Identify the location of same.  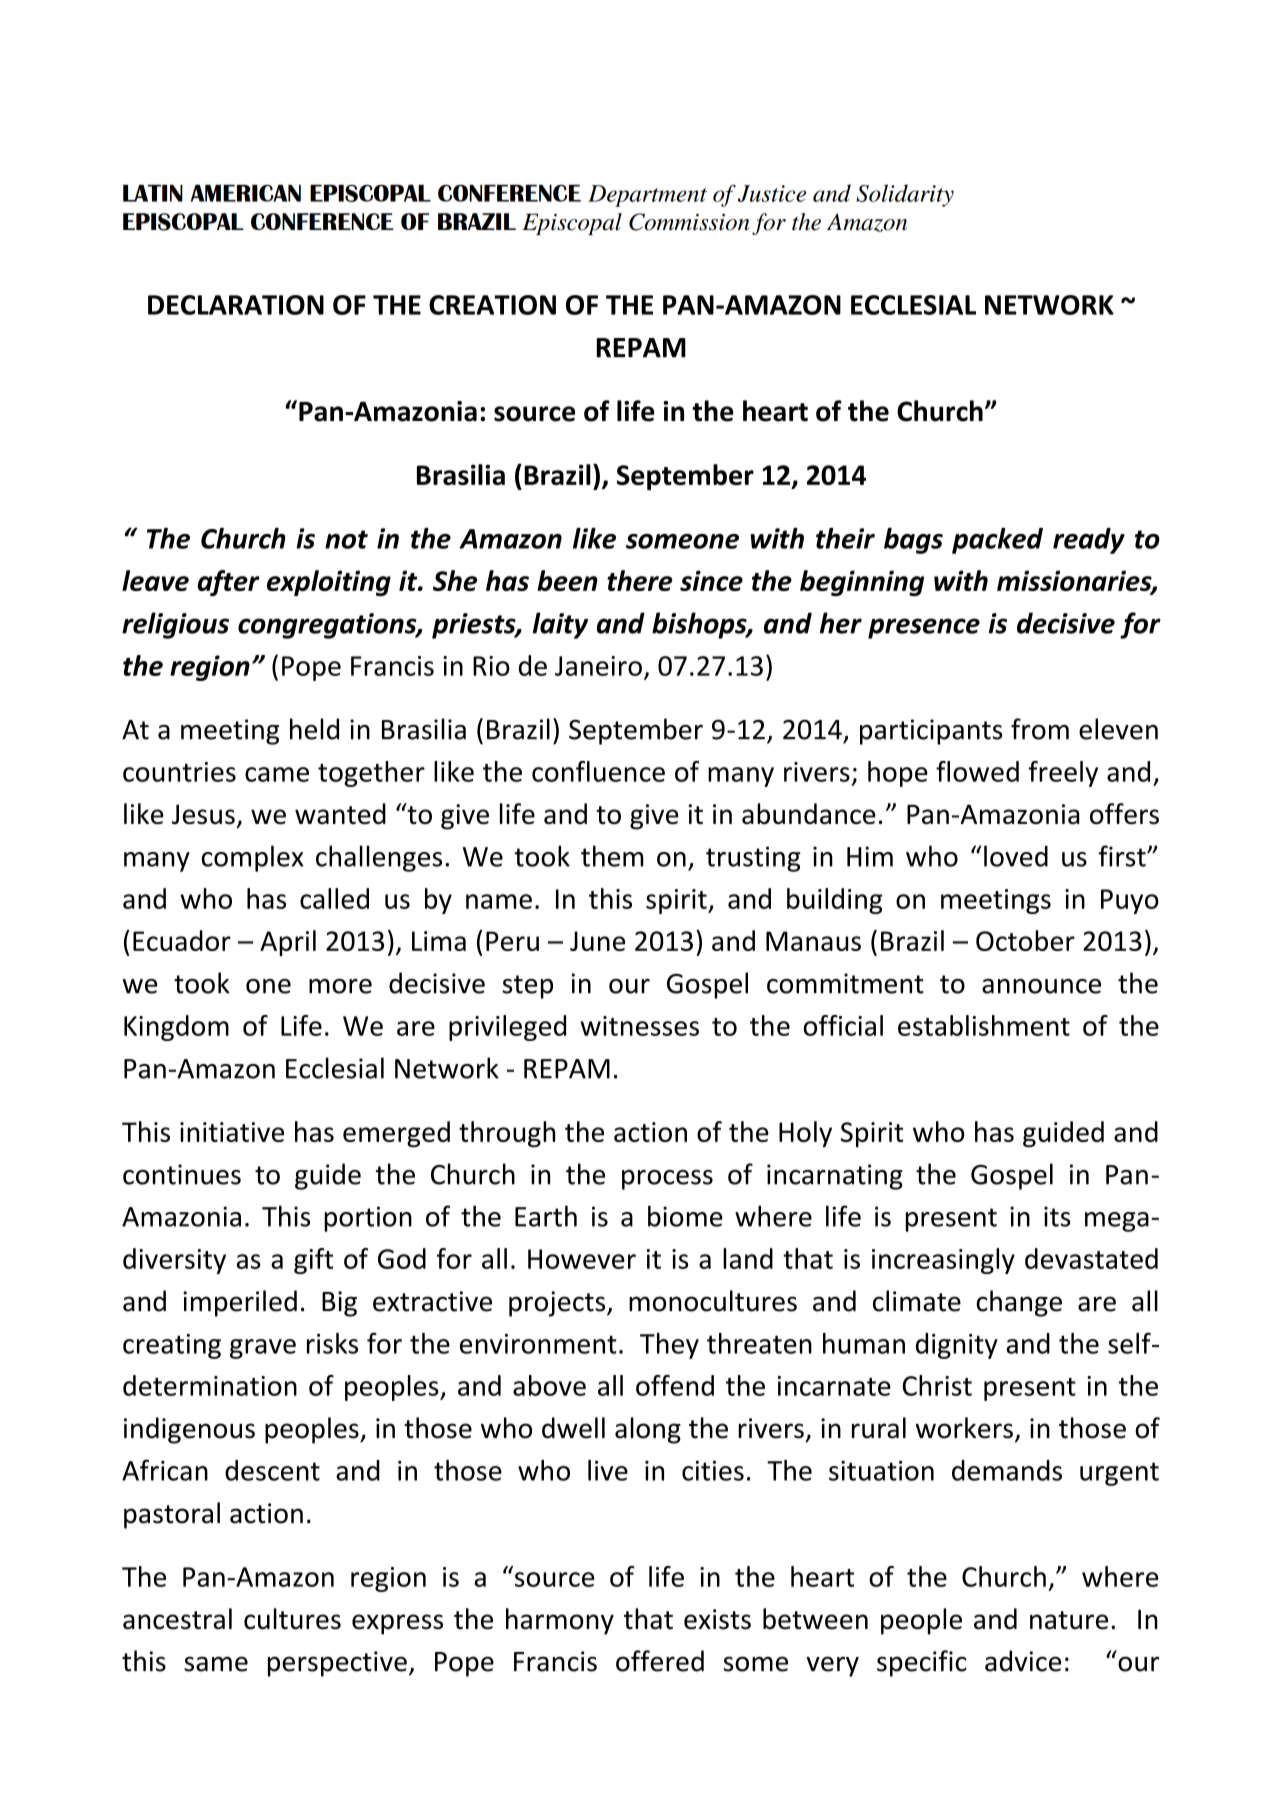
(216, 1664).
